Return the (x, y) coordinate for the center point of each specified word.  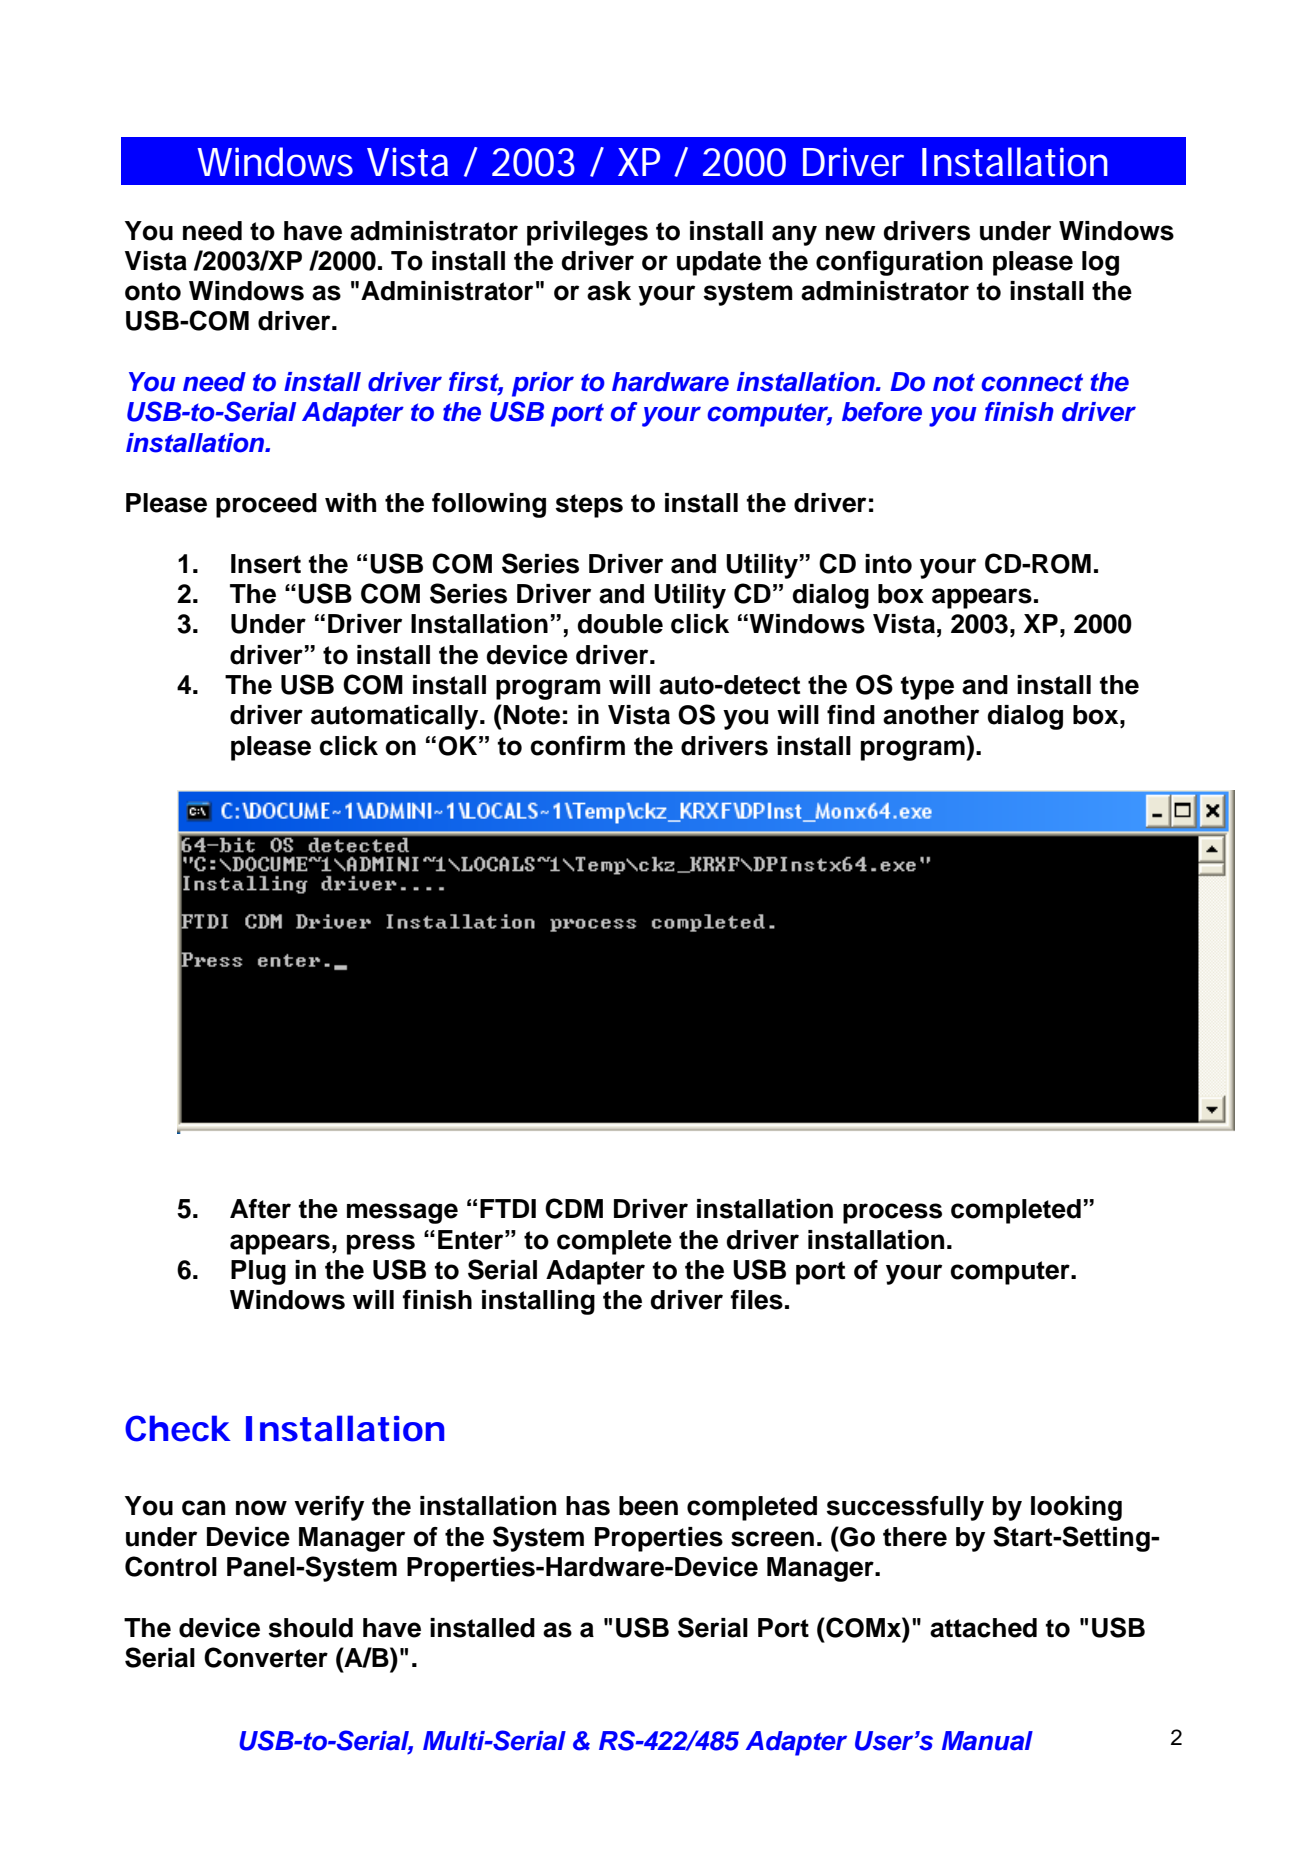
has (588, 1506)
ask (609, 291)
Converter (266, 1657)
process (892, 1213)
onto (153, 291)
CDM (574, 1208)
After (260, 1209)
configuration (899, 263)
